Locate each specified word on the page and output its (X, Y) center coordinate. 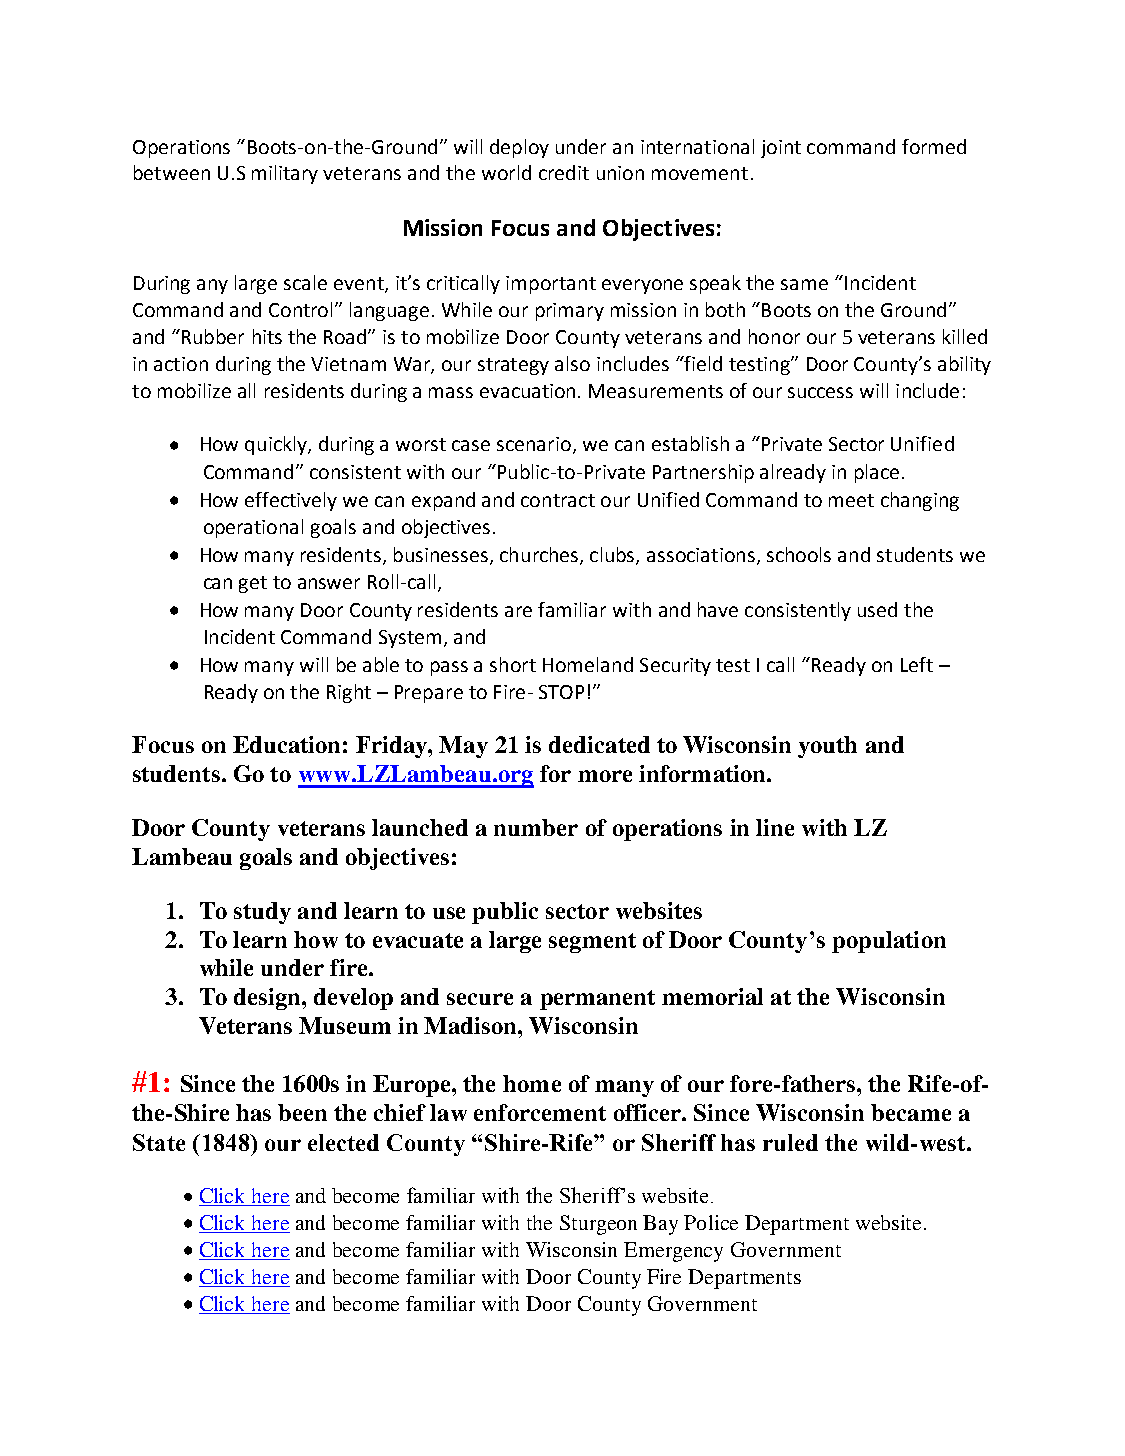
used (877, 609)
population (889, 942)
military (285, 174)
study (262, 913)
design (268, 999)
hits (267, 336)
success (820, 392)
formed (934, 146)
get (253, 584)
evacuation (527, 391)
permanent (597, 1000)
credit (564, 172)
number (536, 827)
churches (540, 555)
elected (343, 1142)
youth (827, 747)
